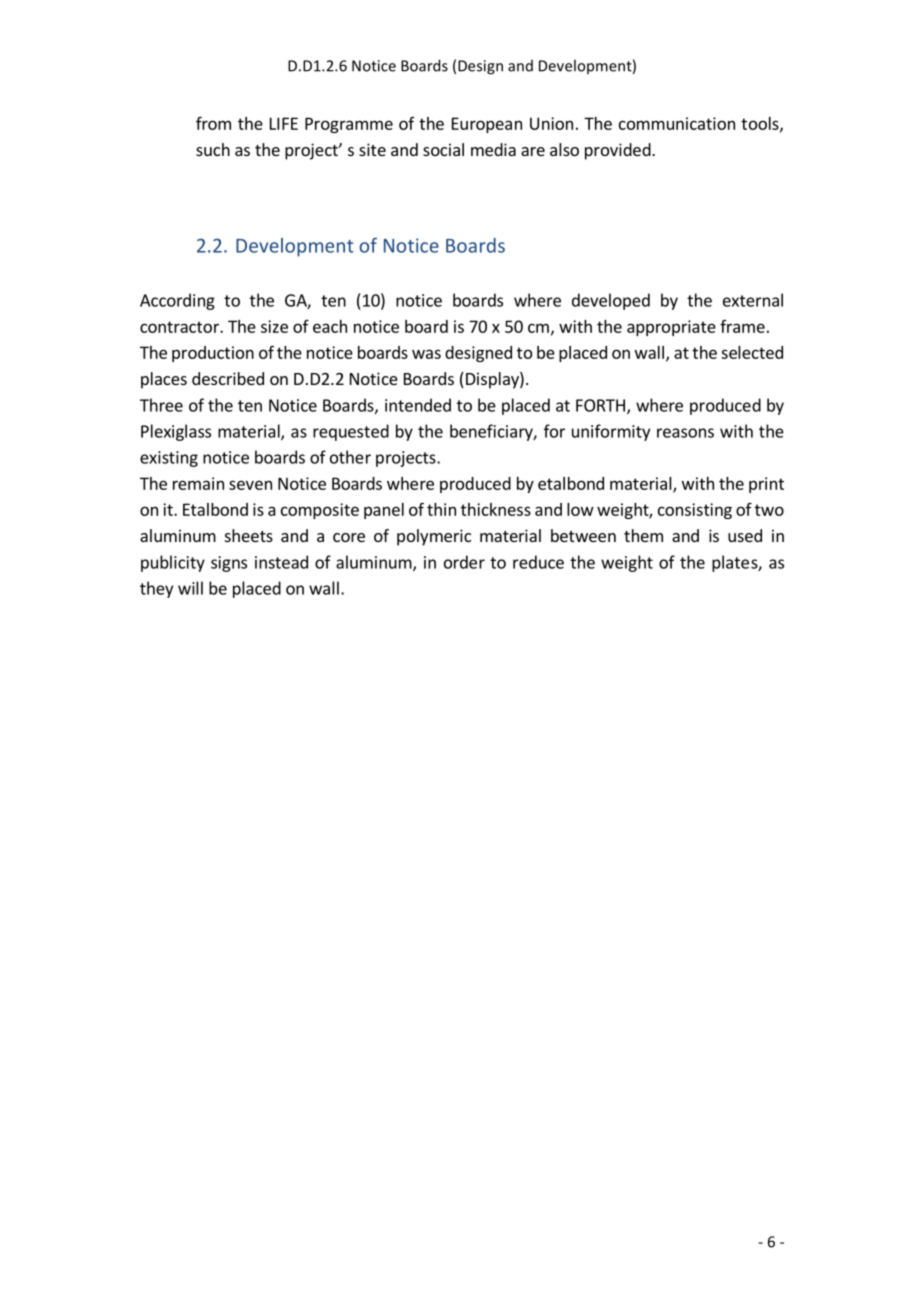  I want to click on Plexiglass, so click(176, 432).
